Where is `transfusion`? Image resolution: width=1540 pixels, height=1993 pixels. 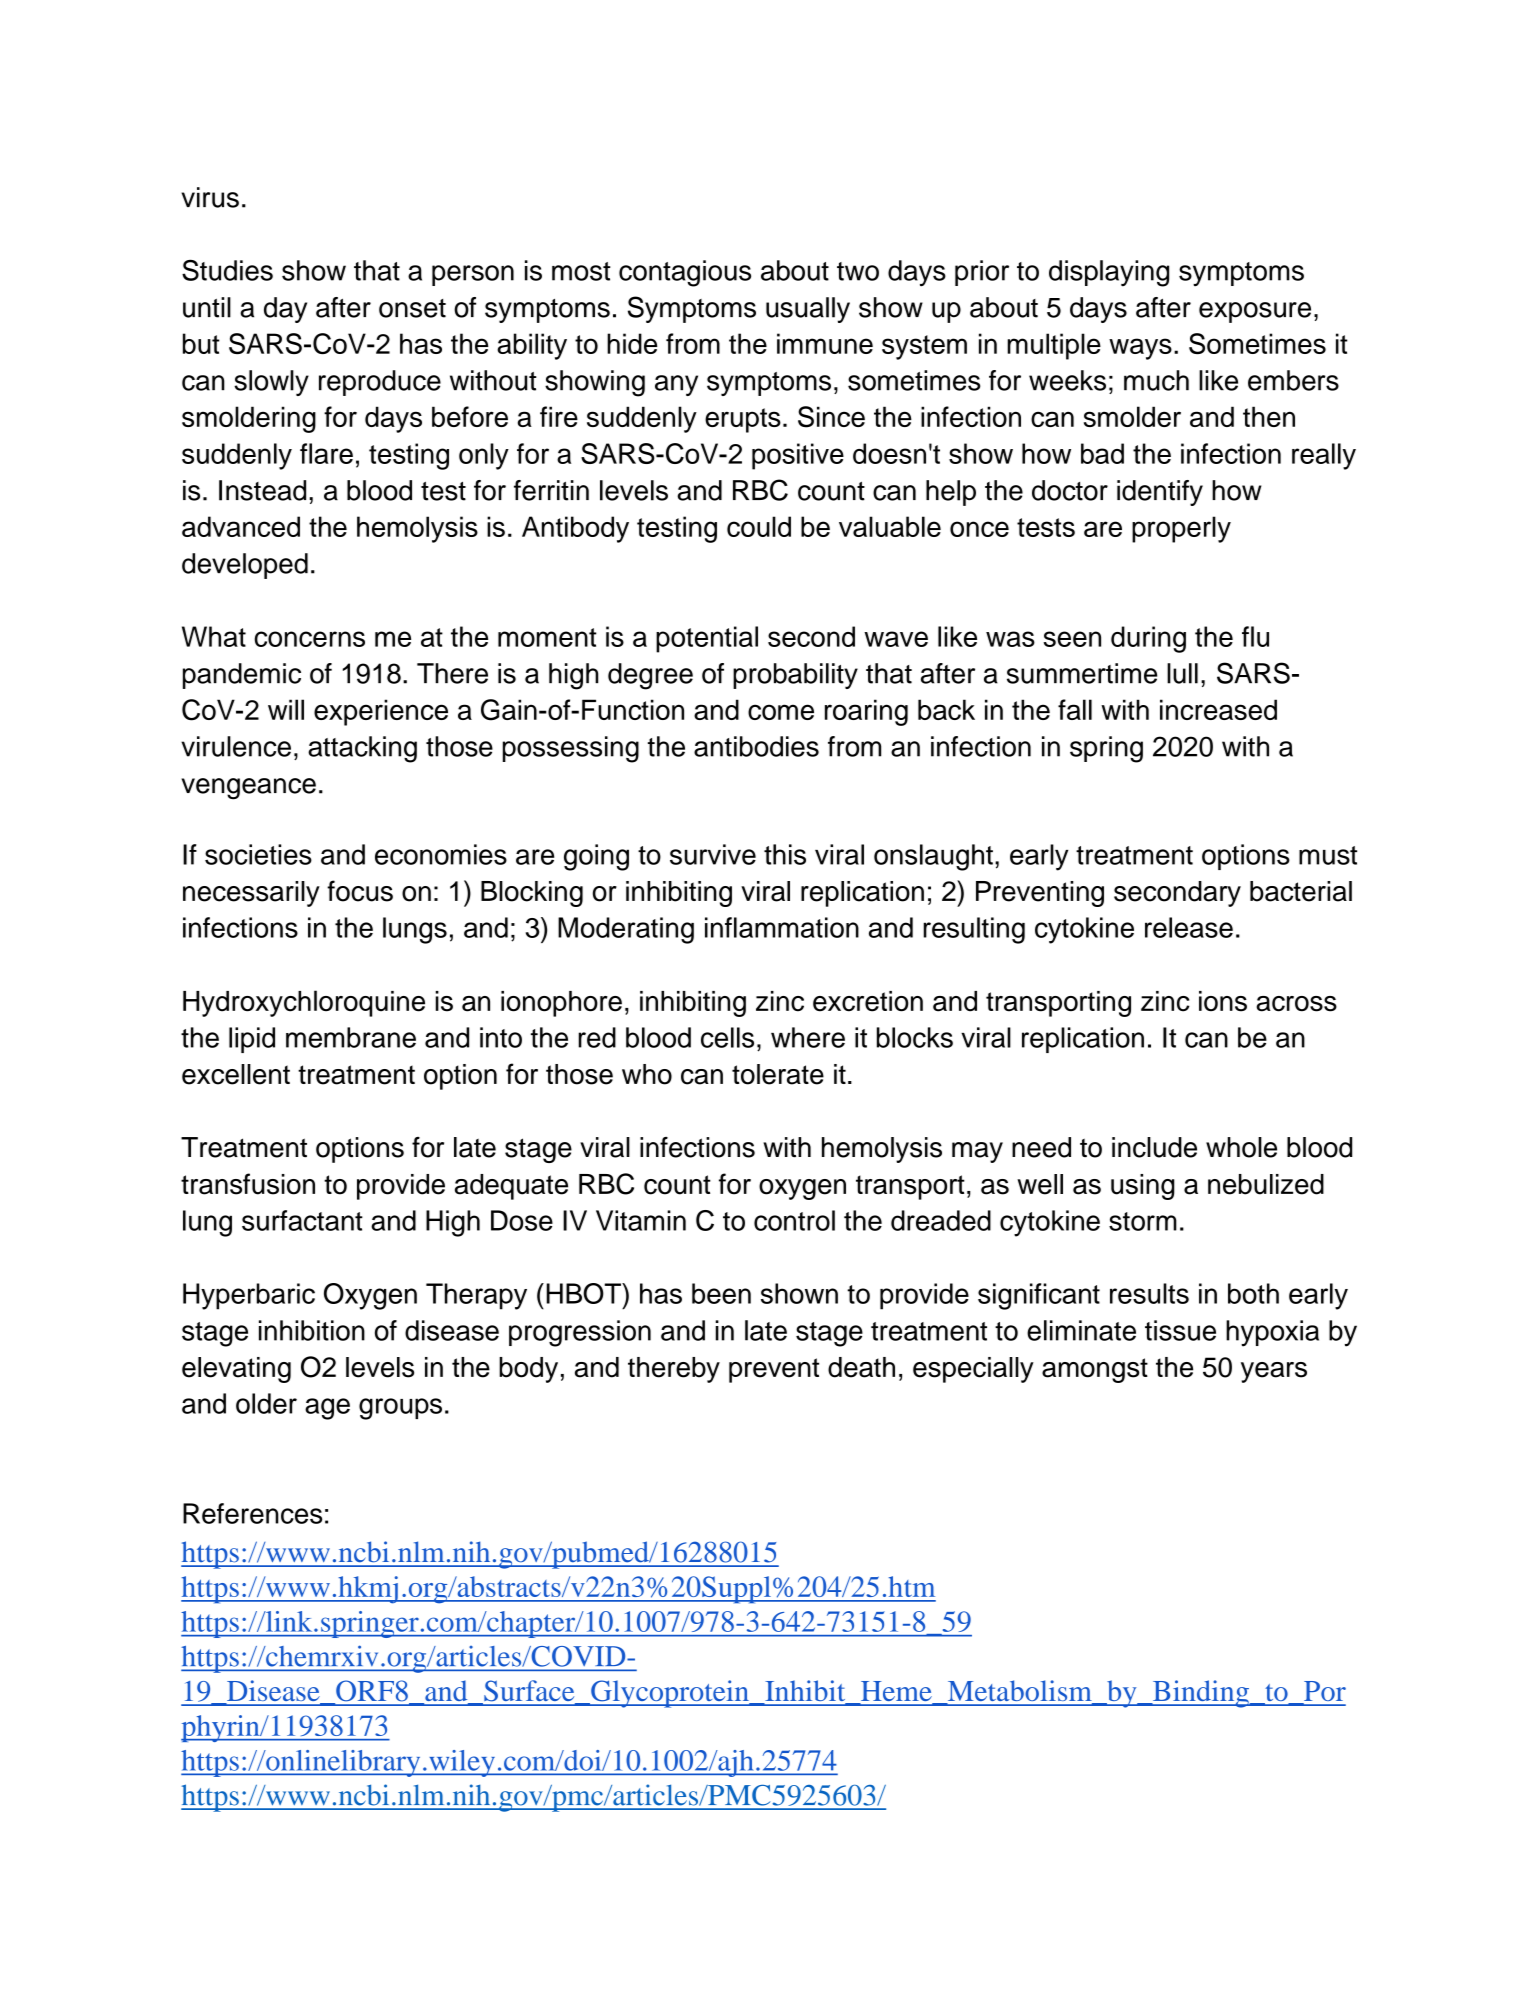
transfusion is located at coordinates (248, 1184).
